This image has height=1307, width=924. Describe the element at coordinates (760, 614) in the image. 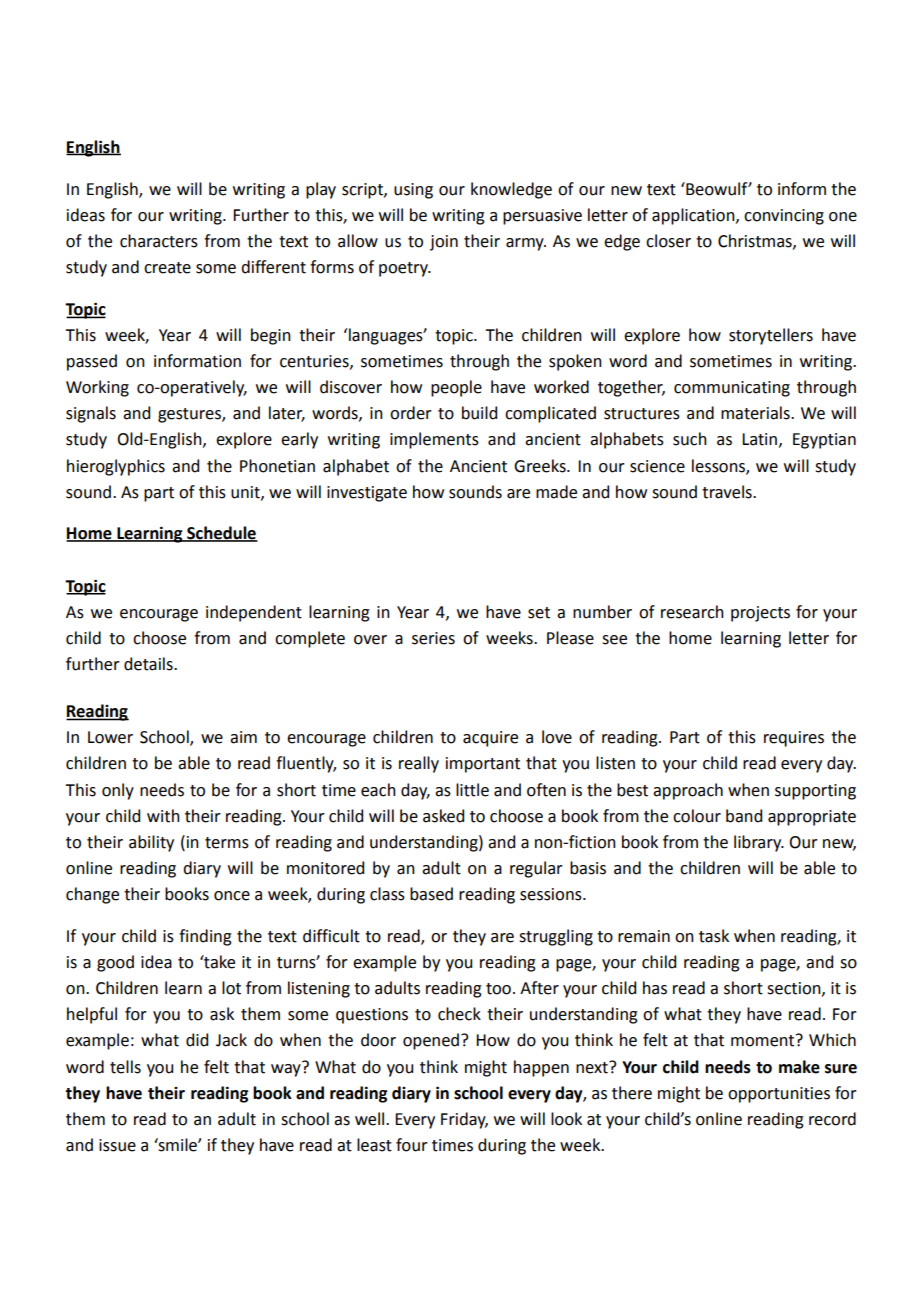

I see `projects` at that location.
